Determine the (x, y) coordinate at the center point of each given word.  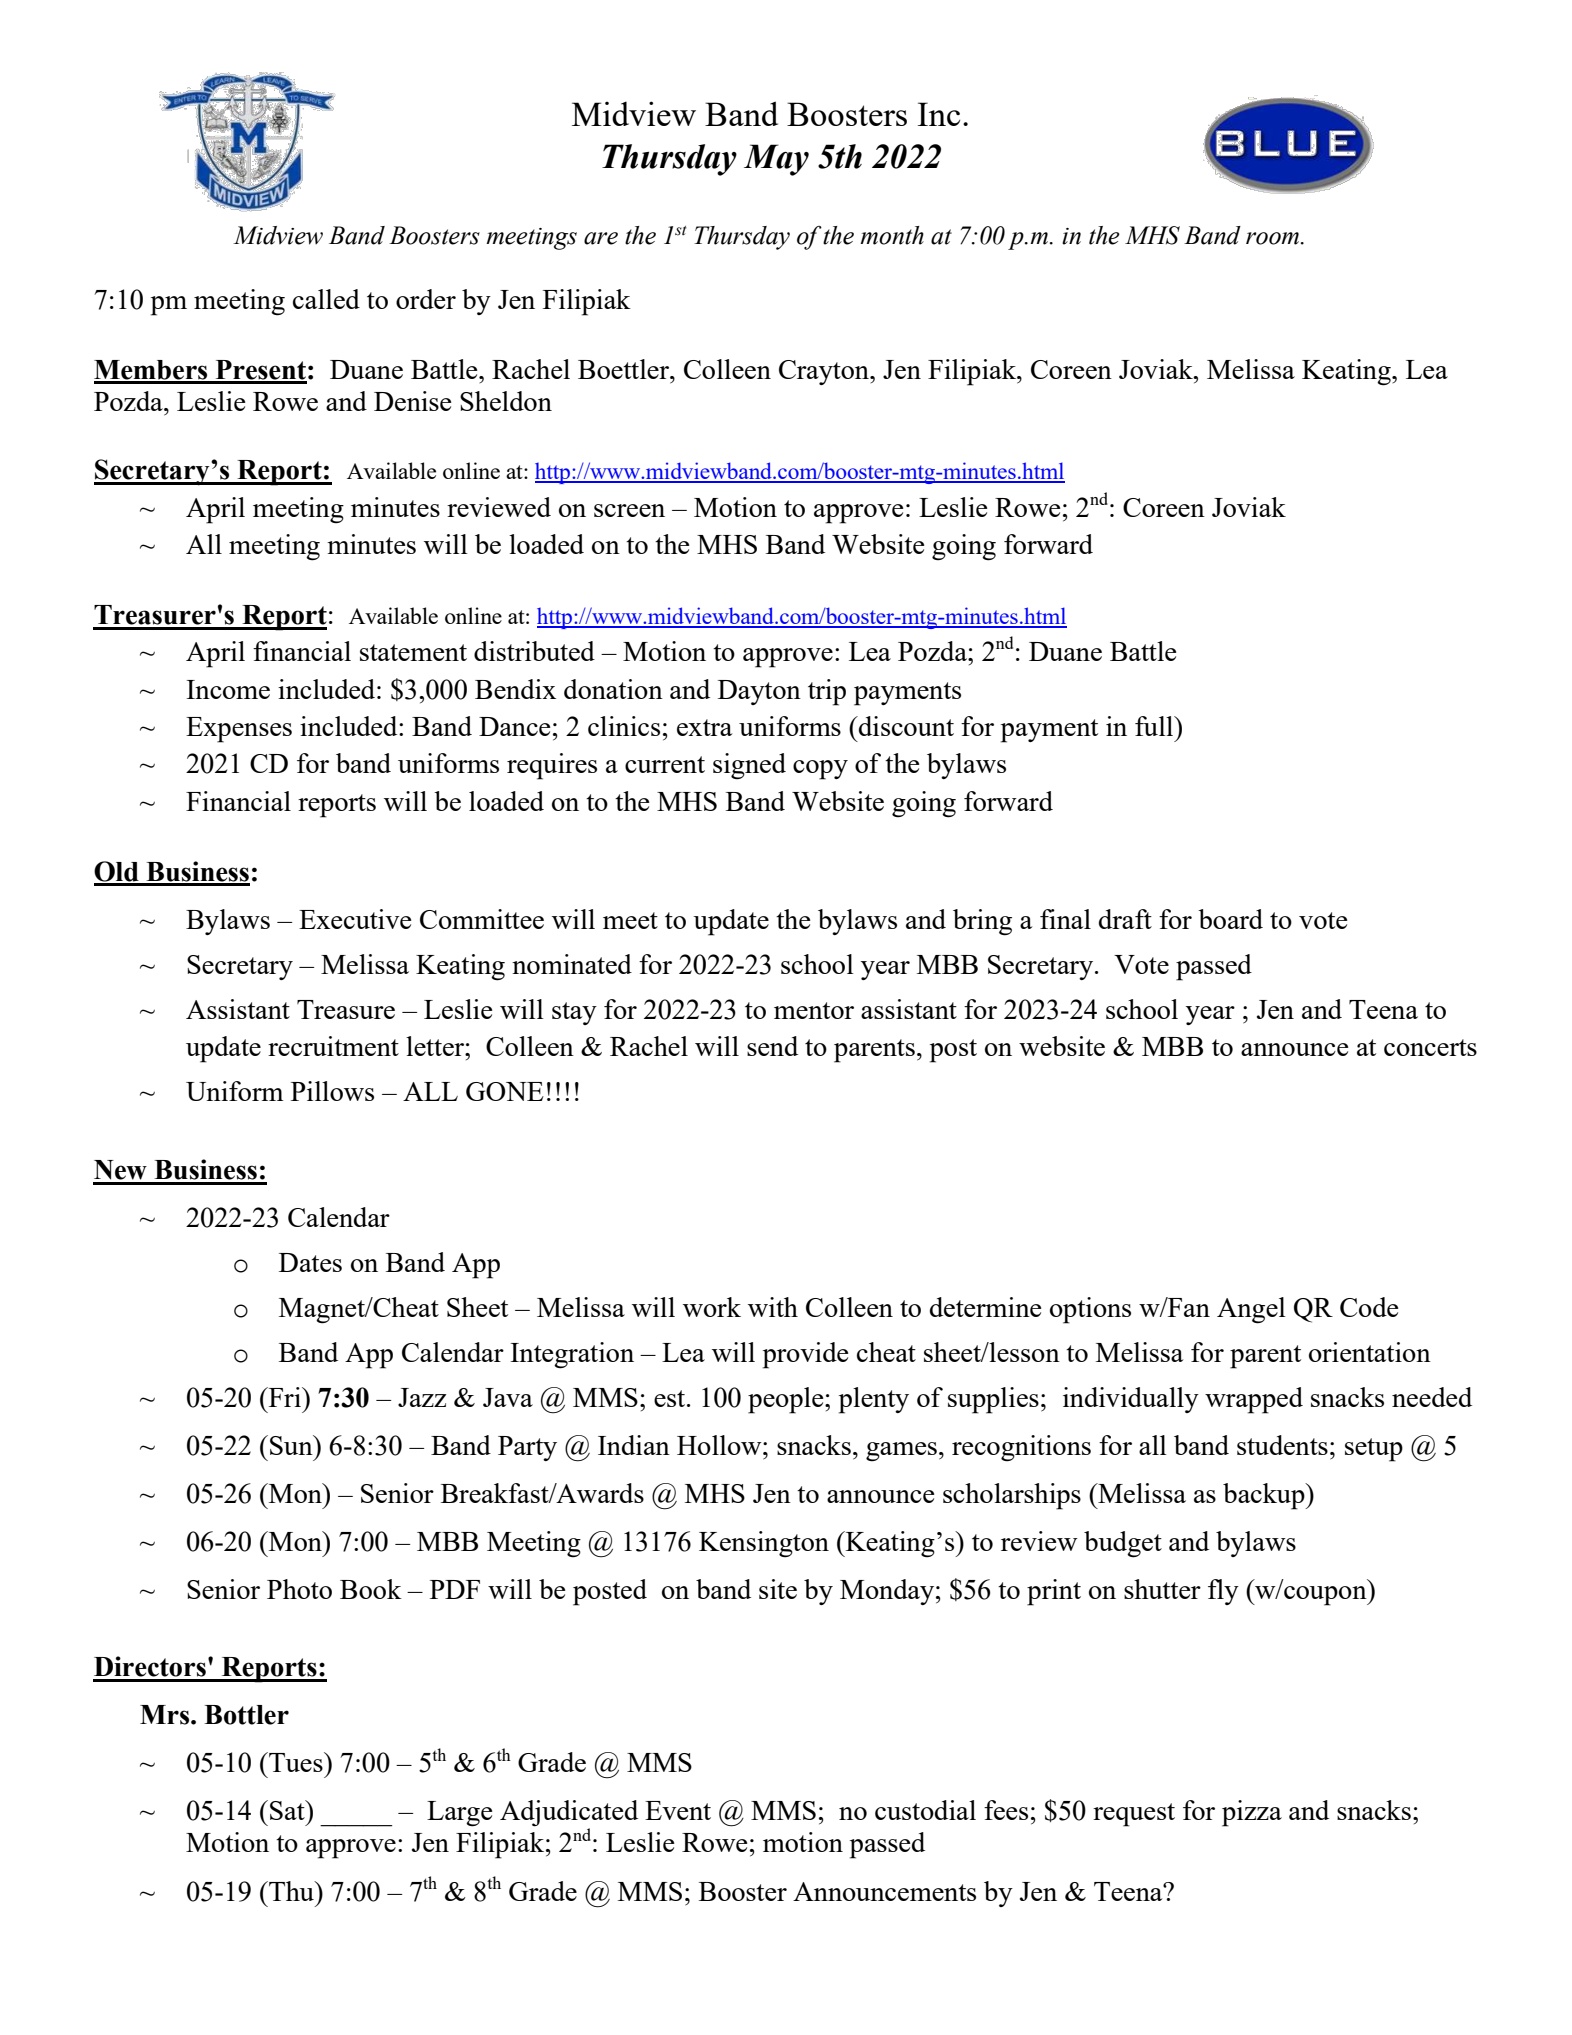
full (1155, 726)
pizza (1252, 1813)
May (776, 160)
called (326, 299)
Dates (310, 1262)
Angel (1251, 1310)
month (892, 235)
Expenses (239, 730)
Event (678, 1810)
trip (827, 692)
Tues (296, 1762)
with (773, 1307)
